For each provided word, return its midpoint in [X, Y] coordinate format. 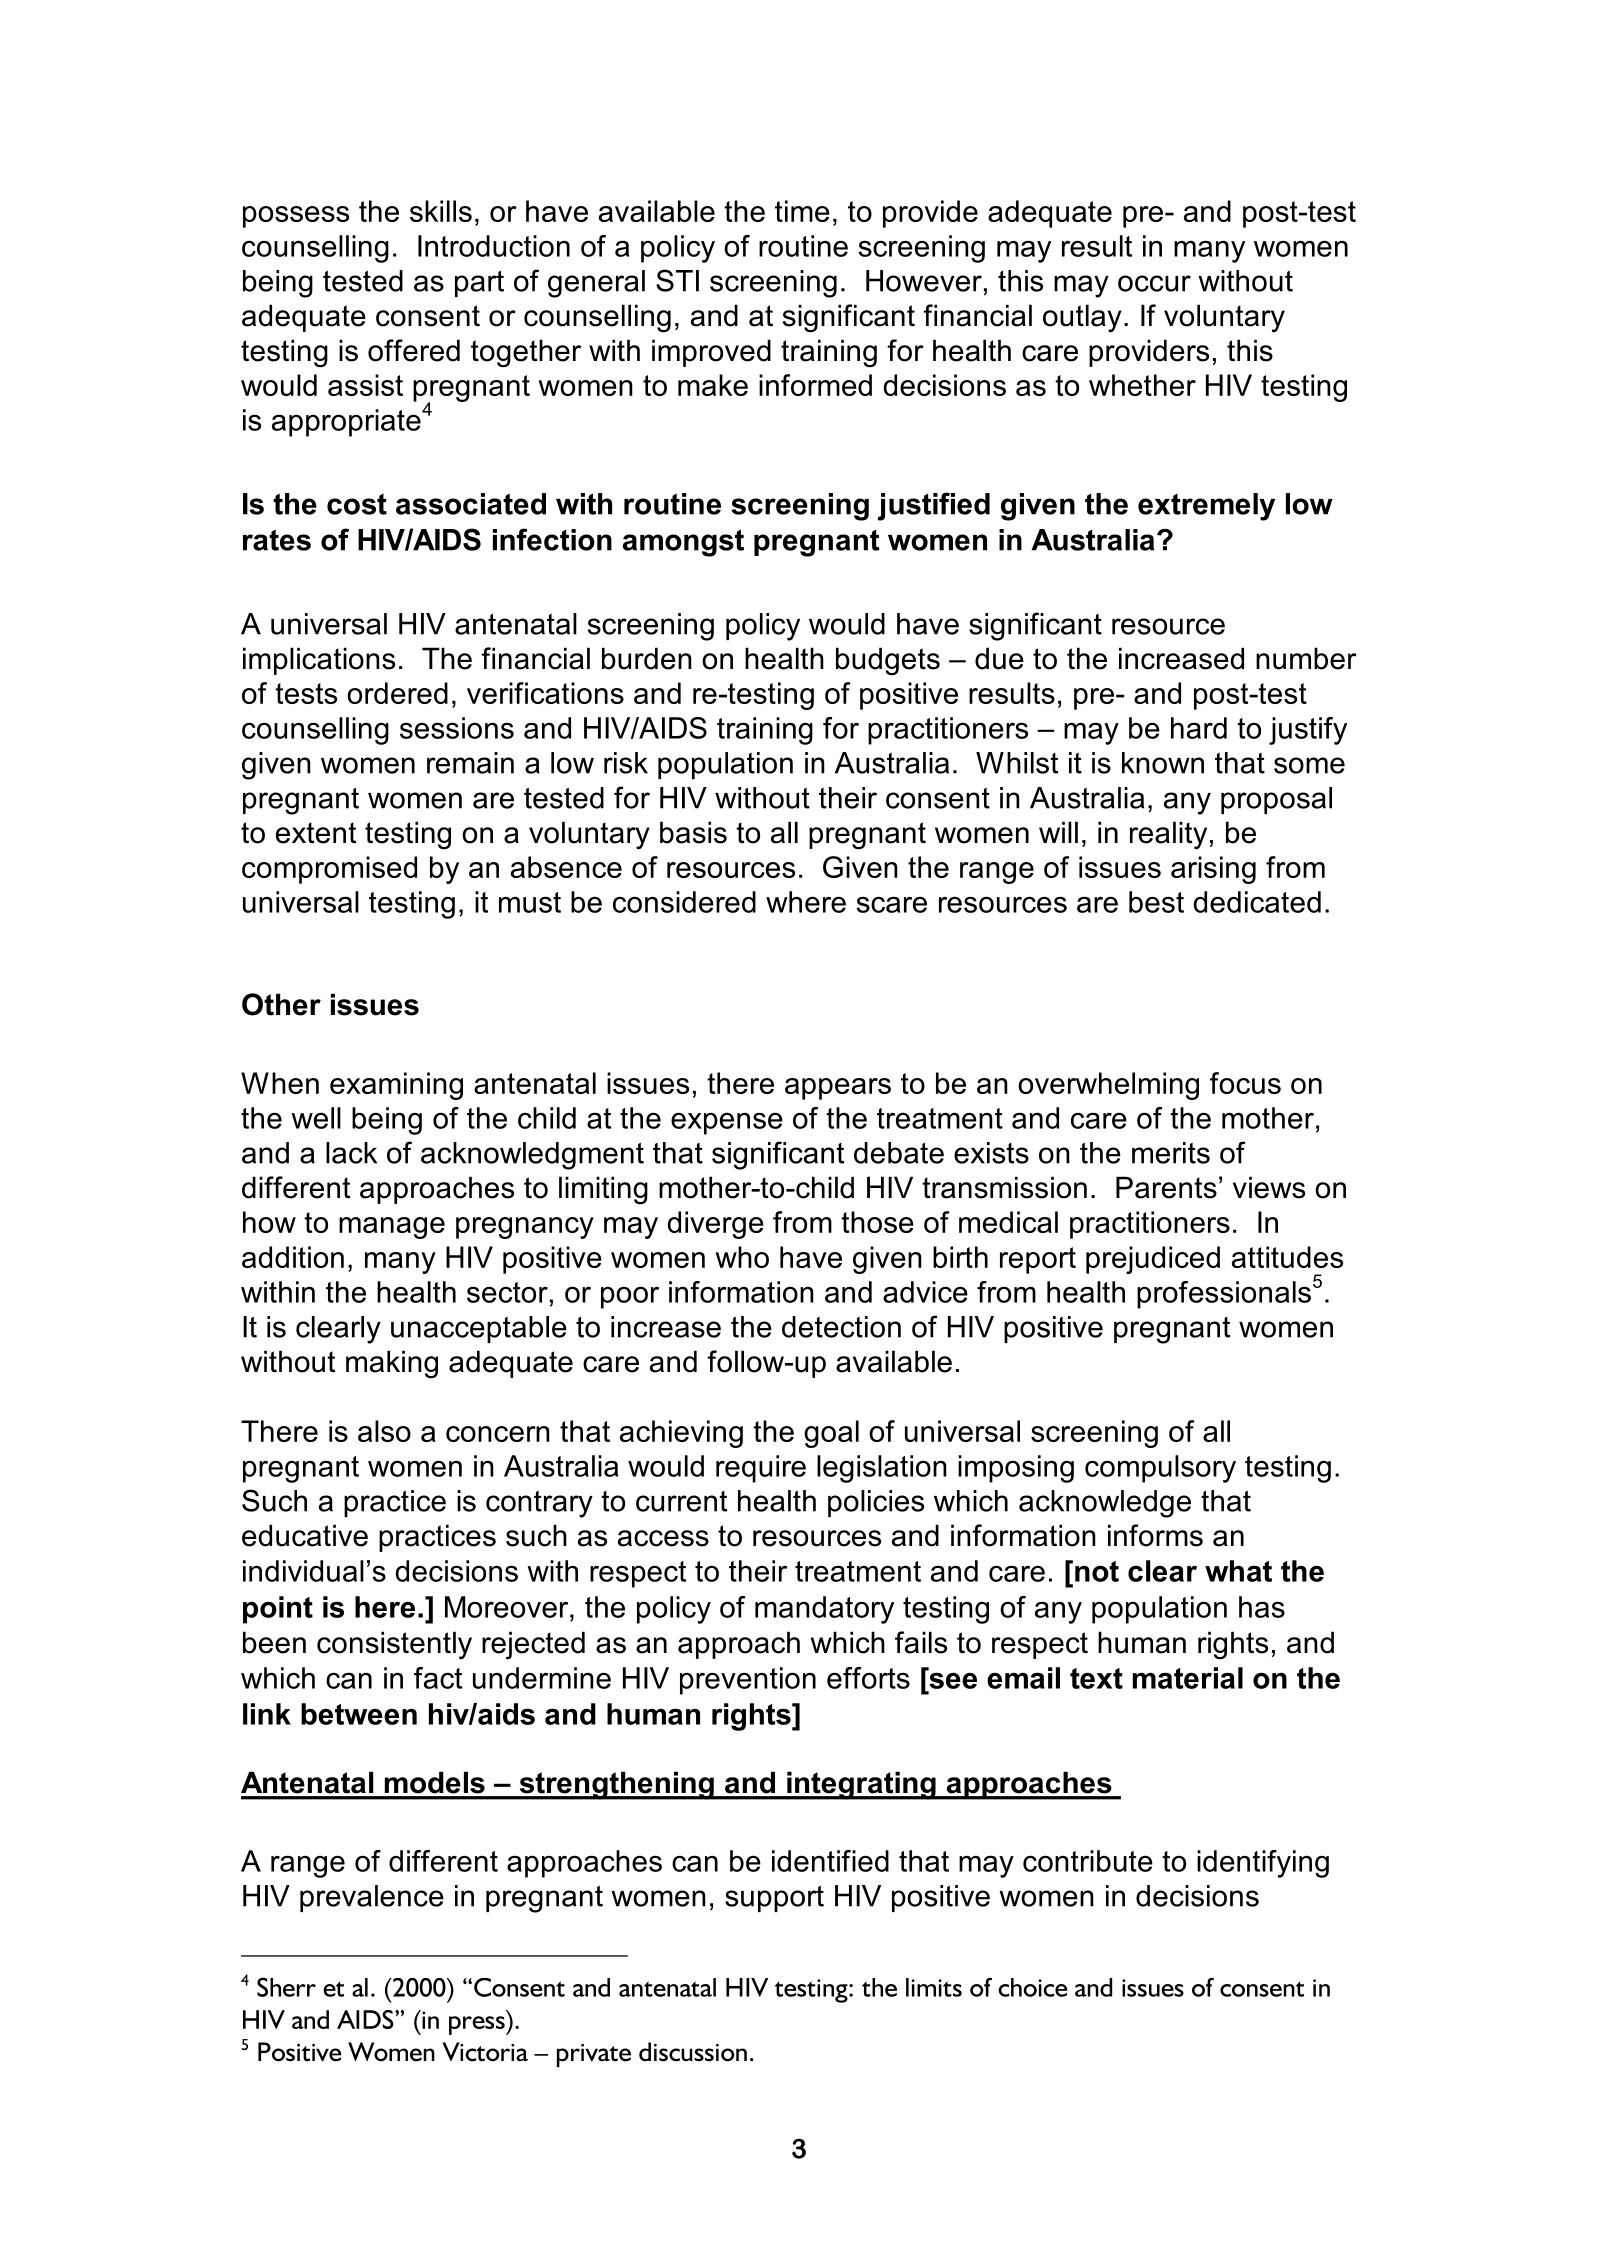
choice [1032, 1987]
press [478, 2025]
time [802, 211]
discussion [693, 2052]
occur [1154, 283]
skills [441, 211]
